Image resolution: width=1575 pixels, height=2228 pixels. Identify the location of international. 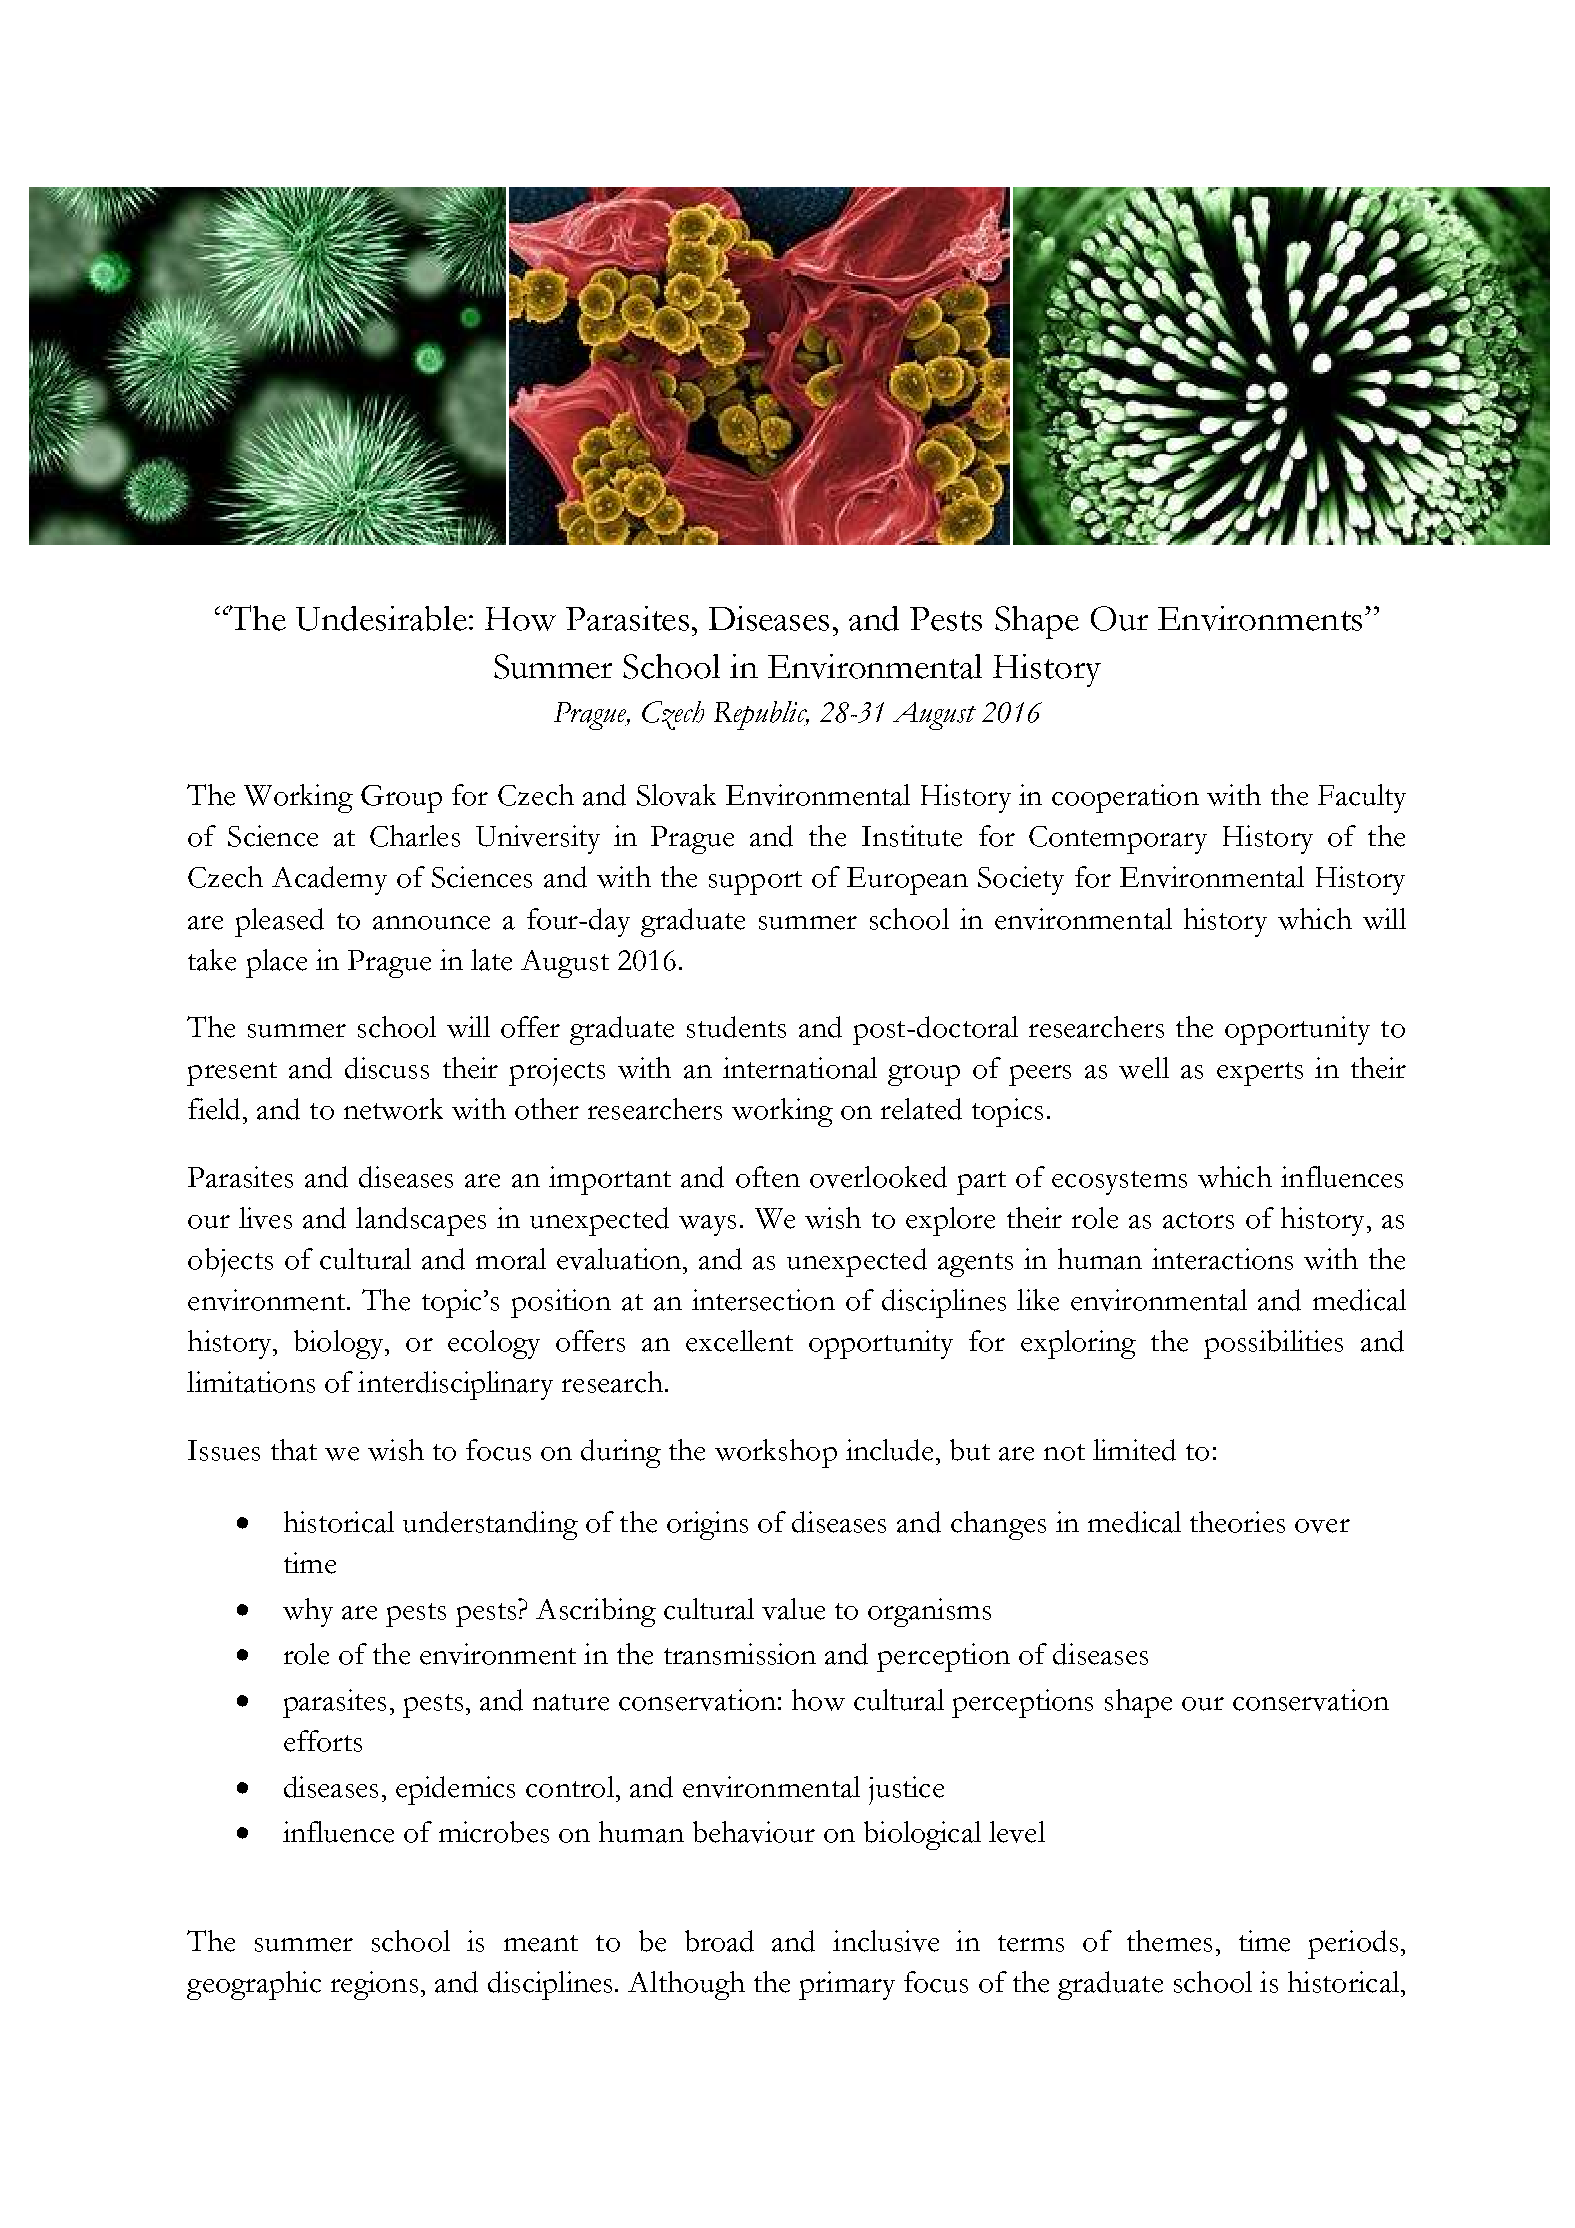
(800, 1068).
